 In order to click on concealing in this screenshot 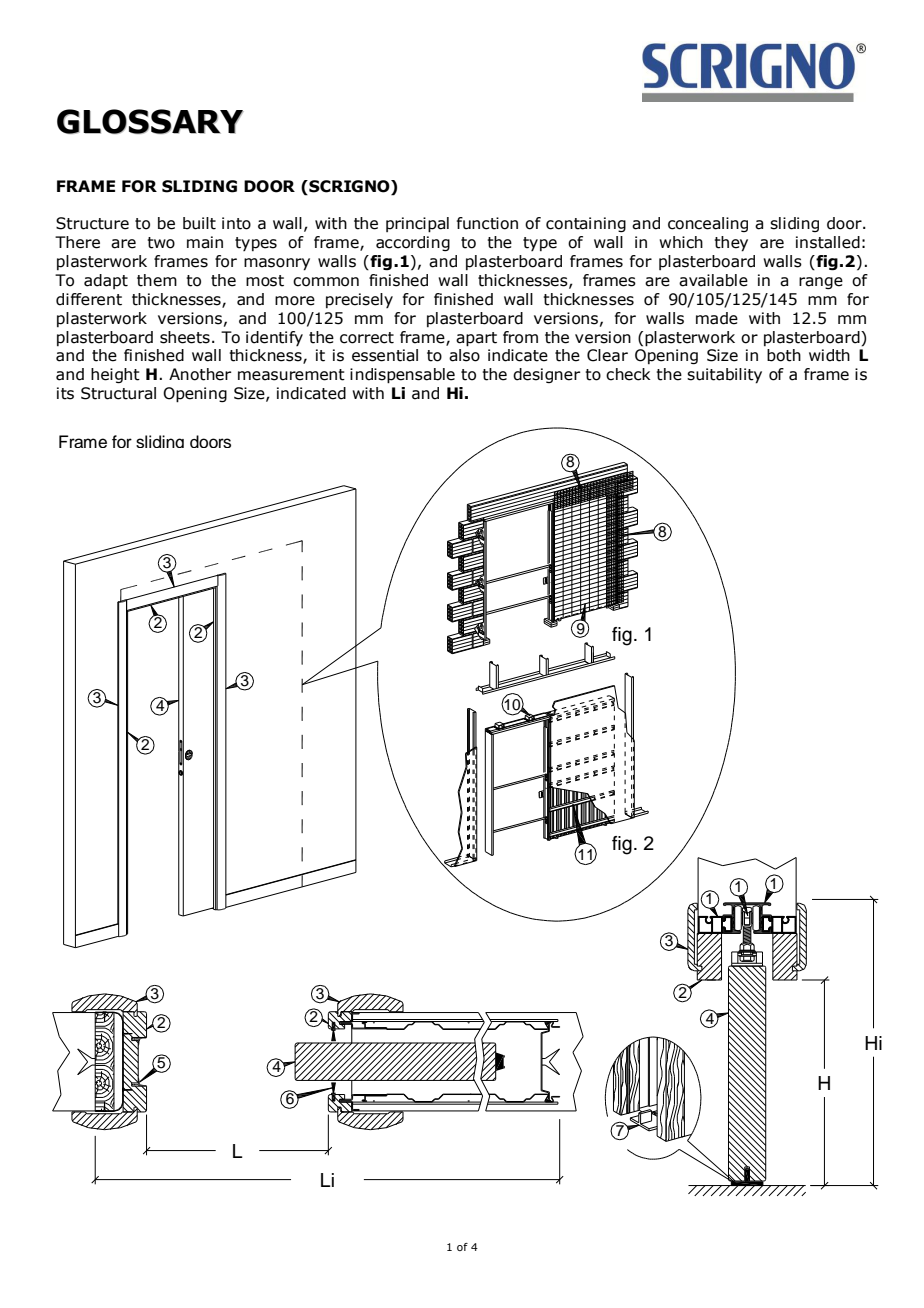, I will do `click(708, 224)`.
